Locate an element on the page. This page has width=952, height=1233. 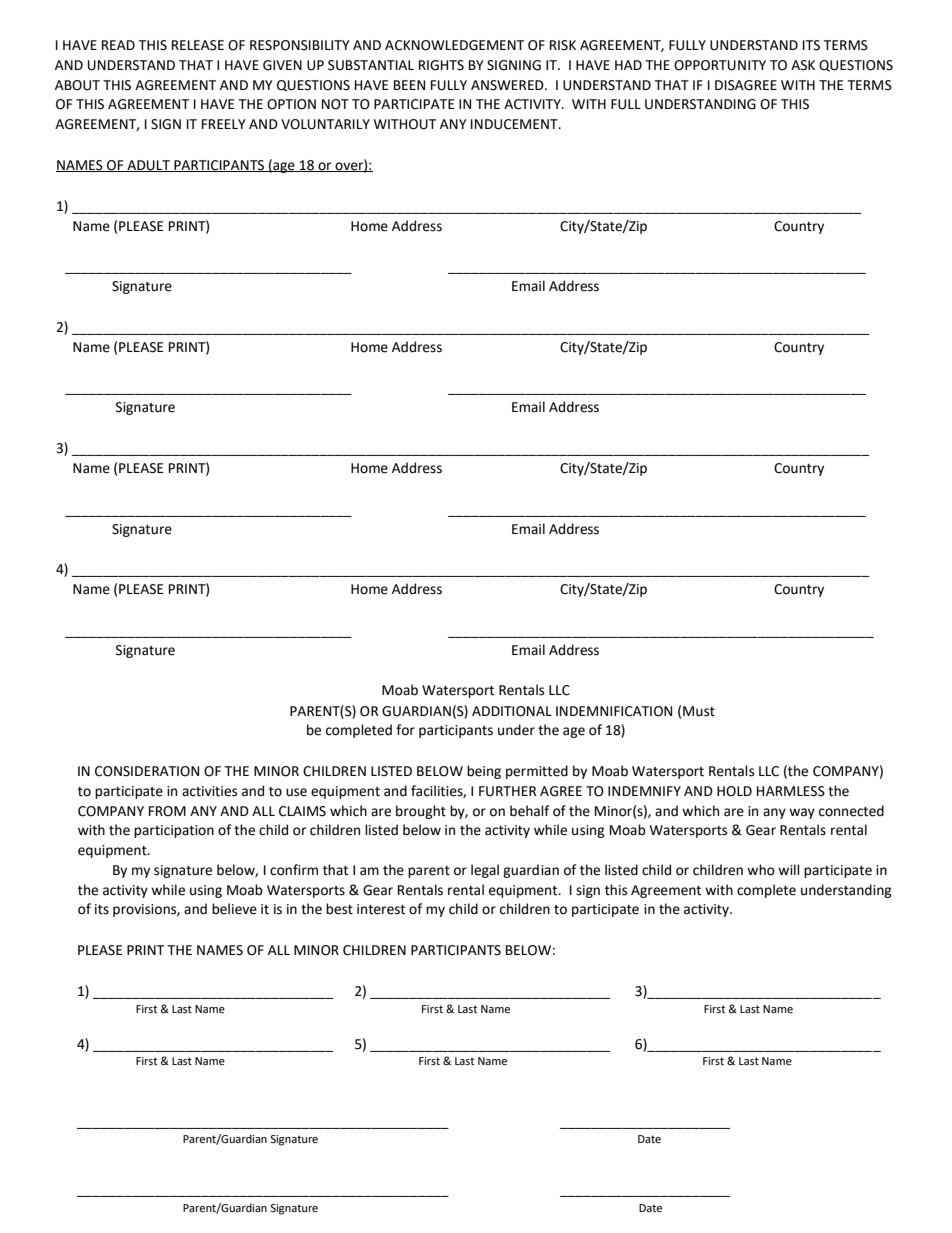
RELEASE is located at coordinates (198, 45).
